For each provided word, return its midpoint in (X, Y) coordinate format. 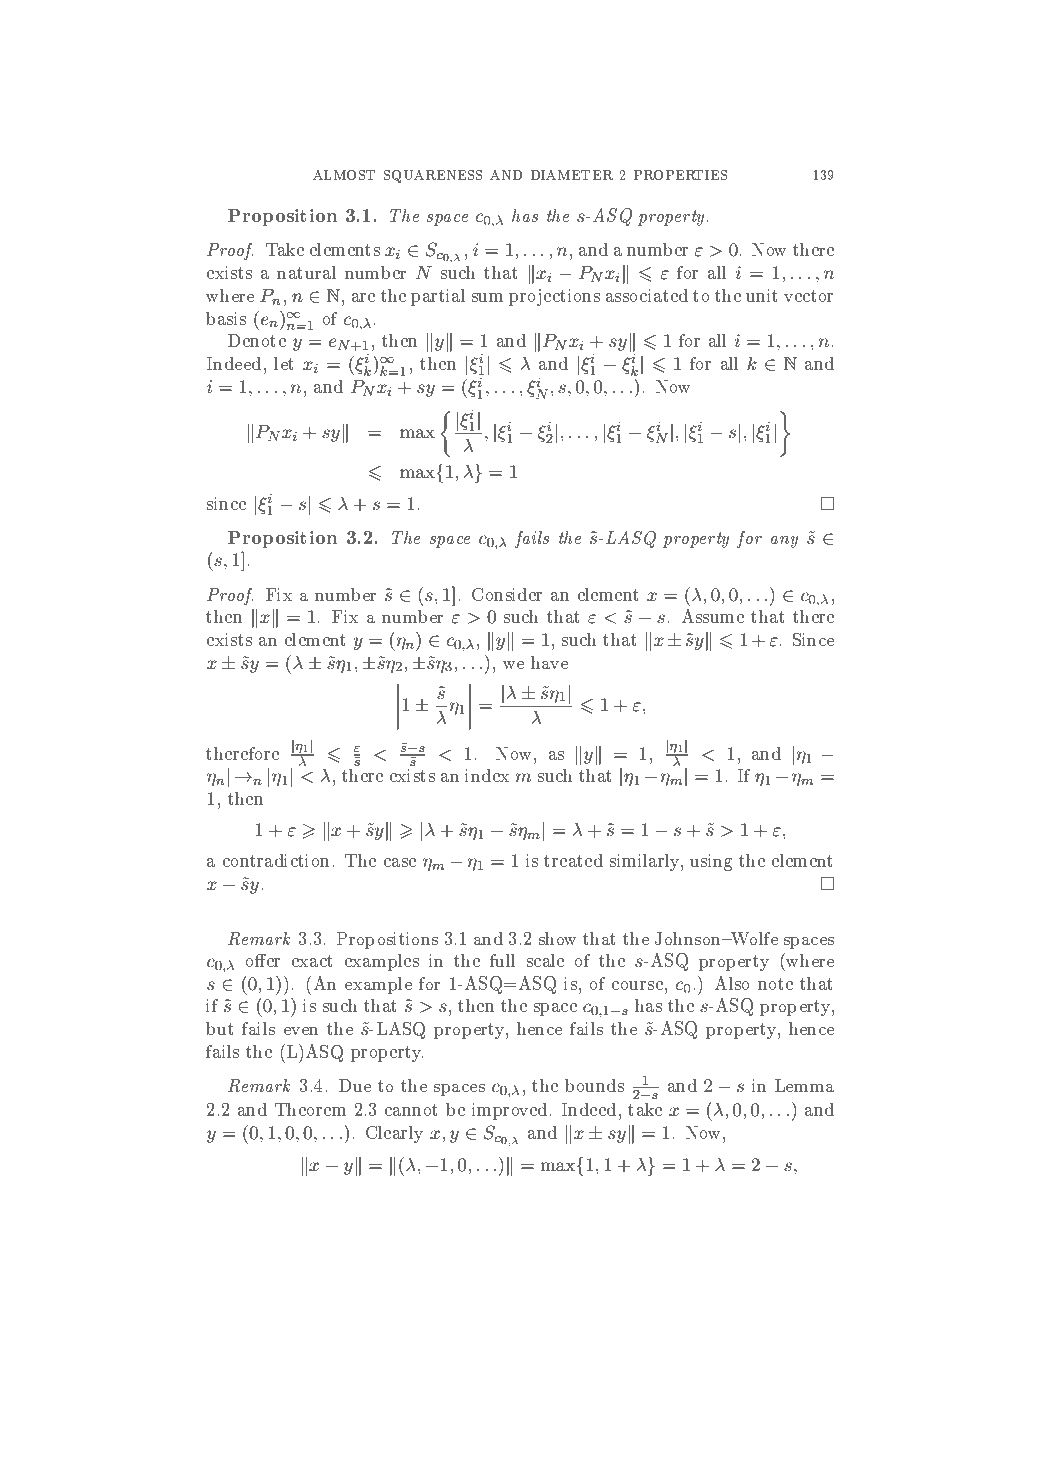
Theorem (310, 1109)
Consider (507, 594)
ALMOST (344, 175)
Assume (713, 616)
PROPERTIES (680, 175)
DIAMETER (572, 175)
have (549, 662)
